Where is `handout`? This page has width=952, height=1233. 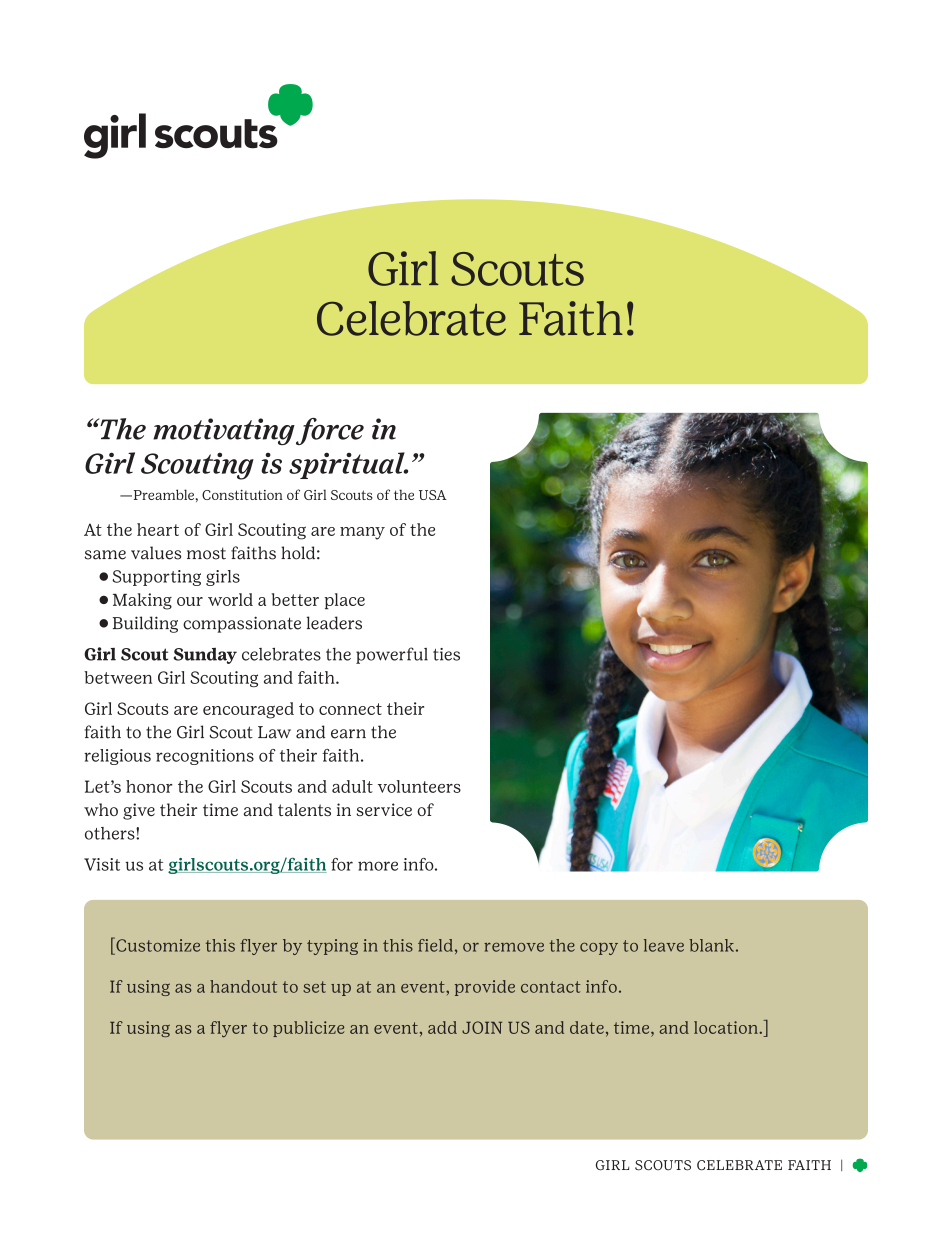
handout is located at coordinates (243, 986).
